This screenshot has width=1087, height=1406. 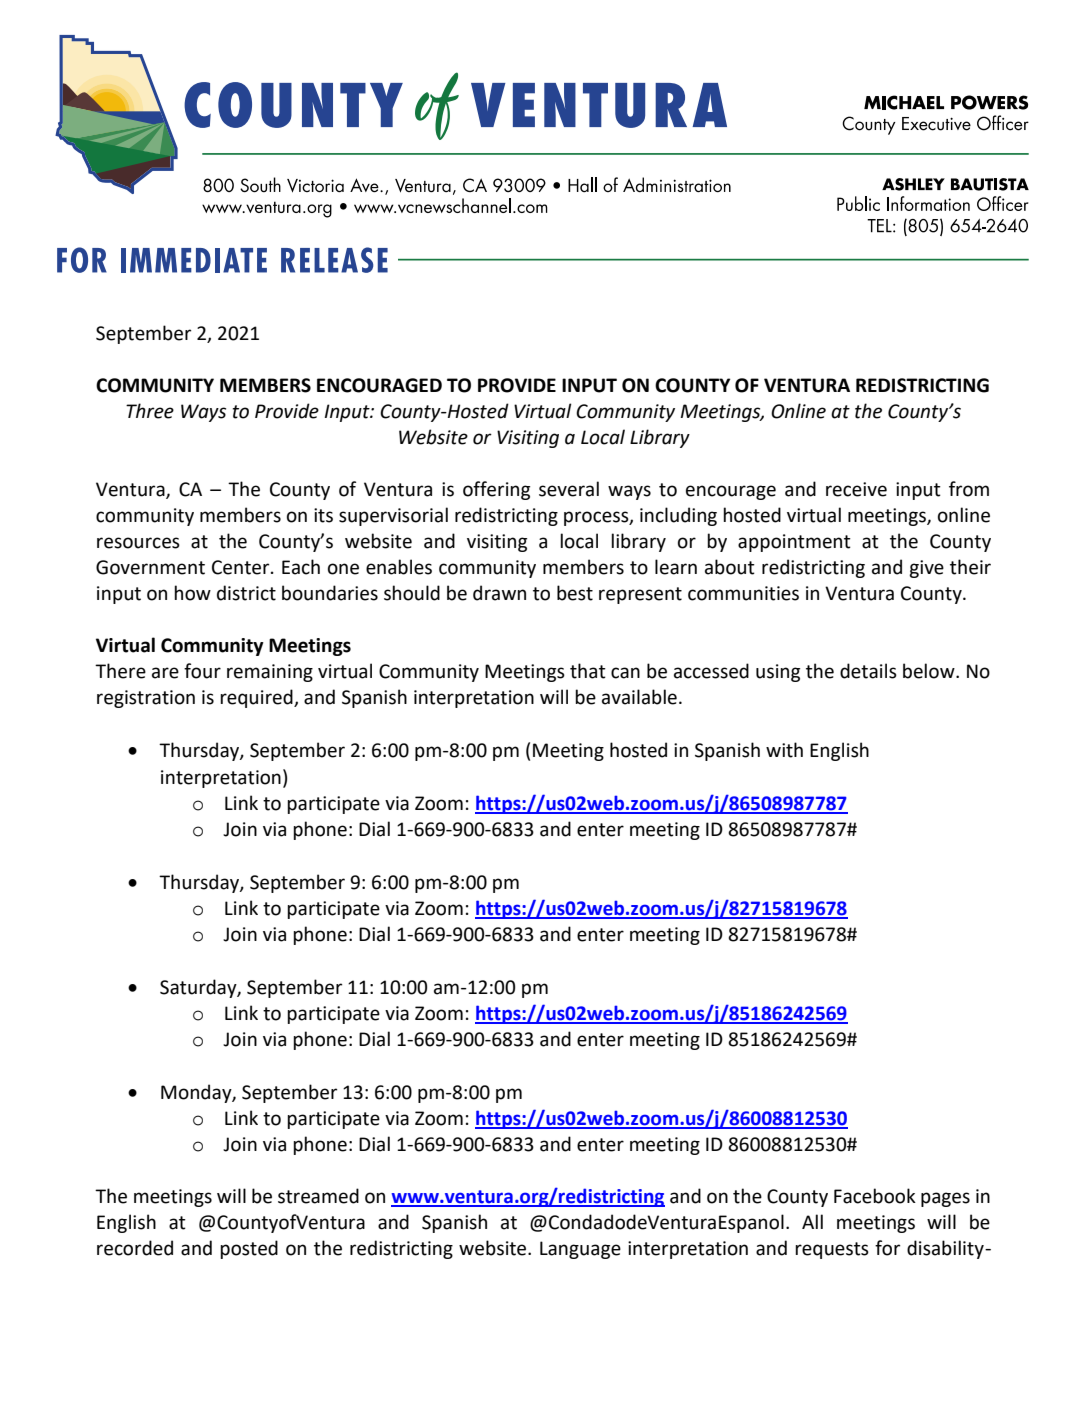 What do you see at coordinates (580, 1250) in the screenshot?
I see `Language` at bounding box center [580, 1250].
